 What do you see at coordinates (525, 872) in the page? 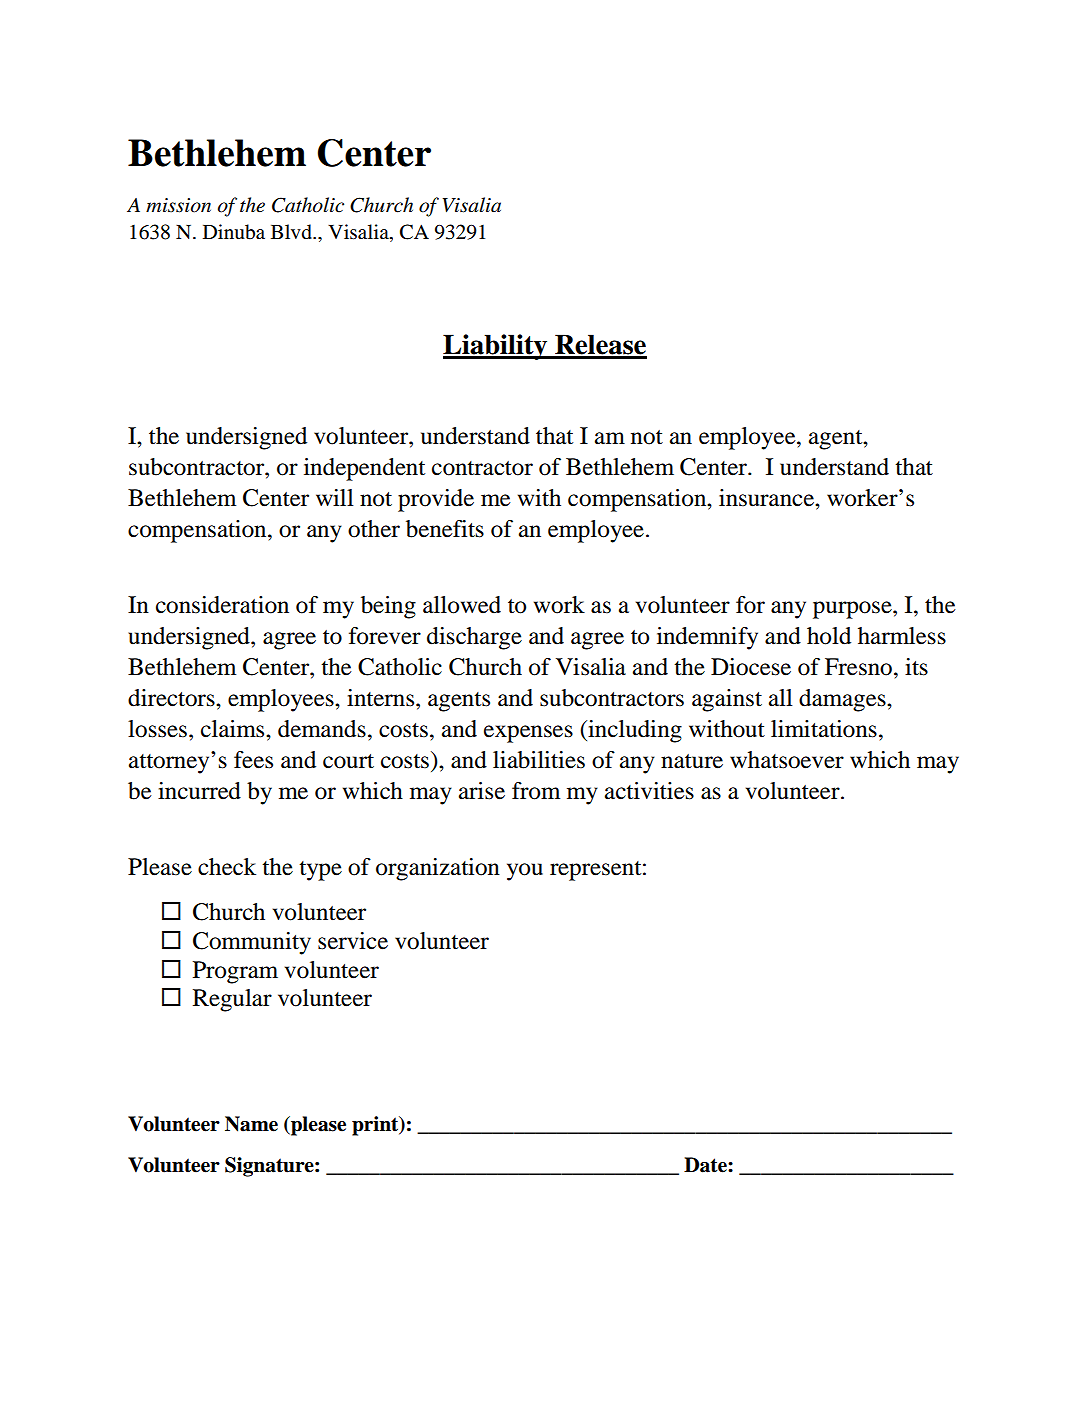
I see `you` at bounding box center [525, 872].
